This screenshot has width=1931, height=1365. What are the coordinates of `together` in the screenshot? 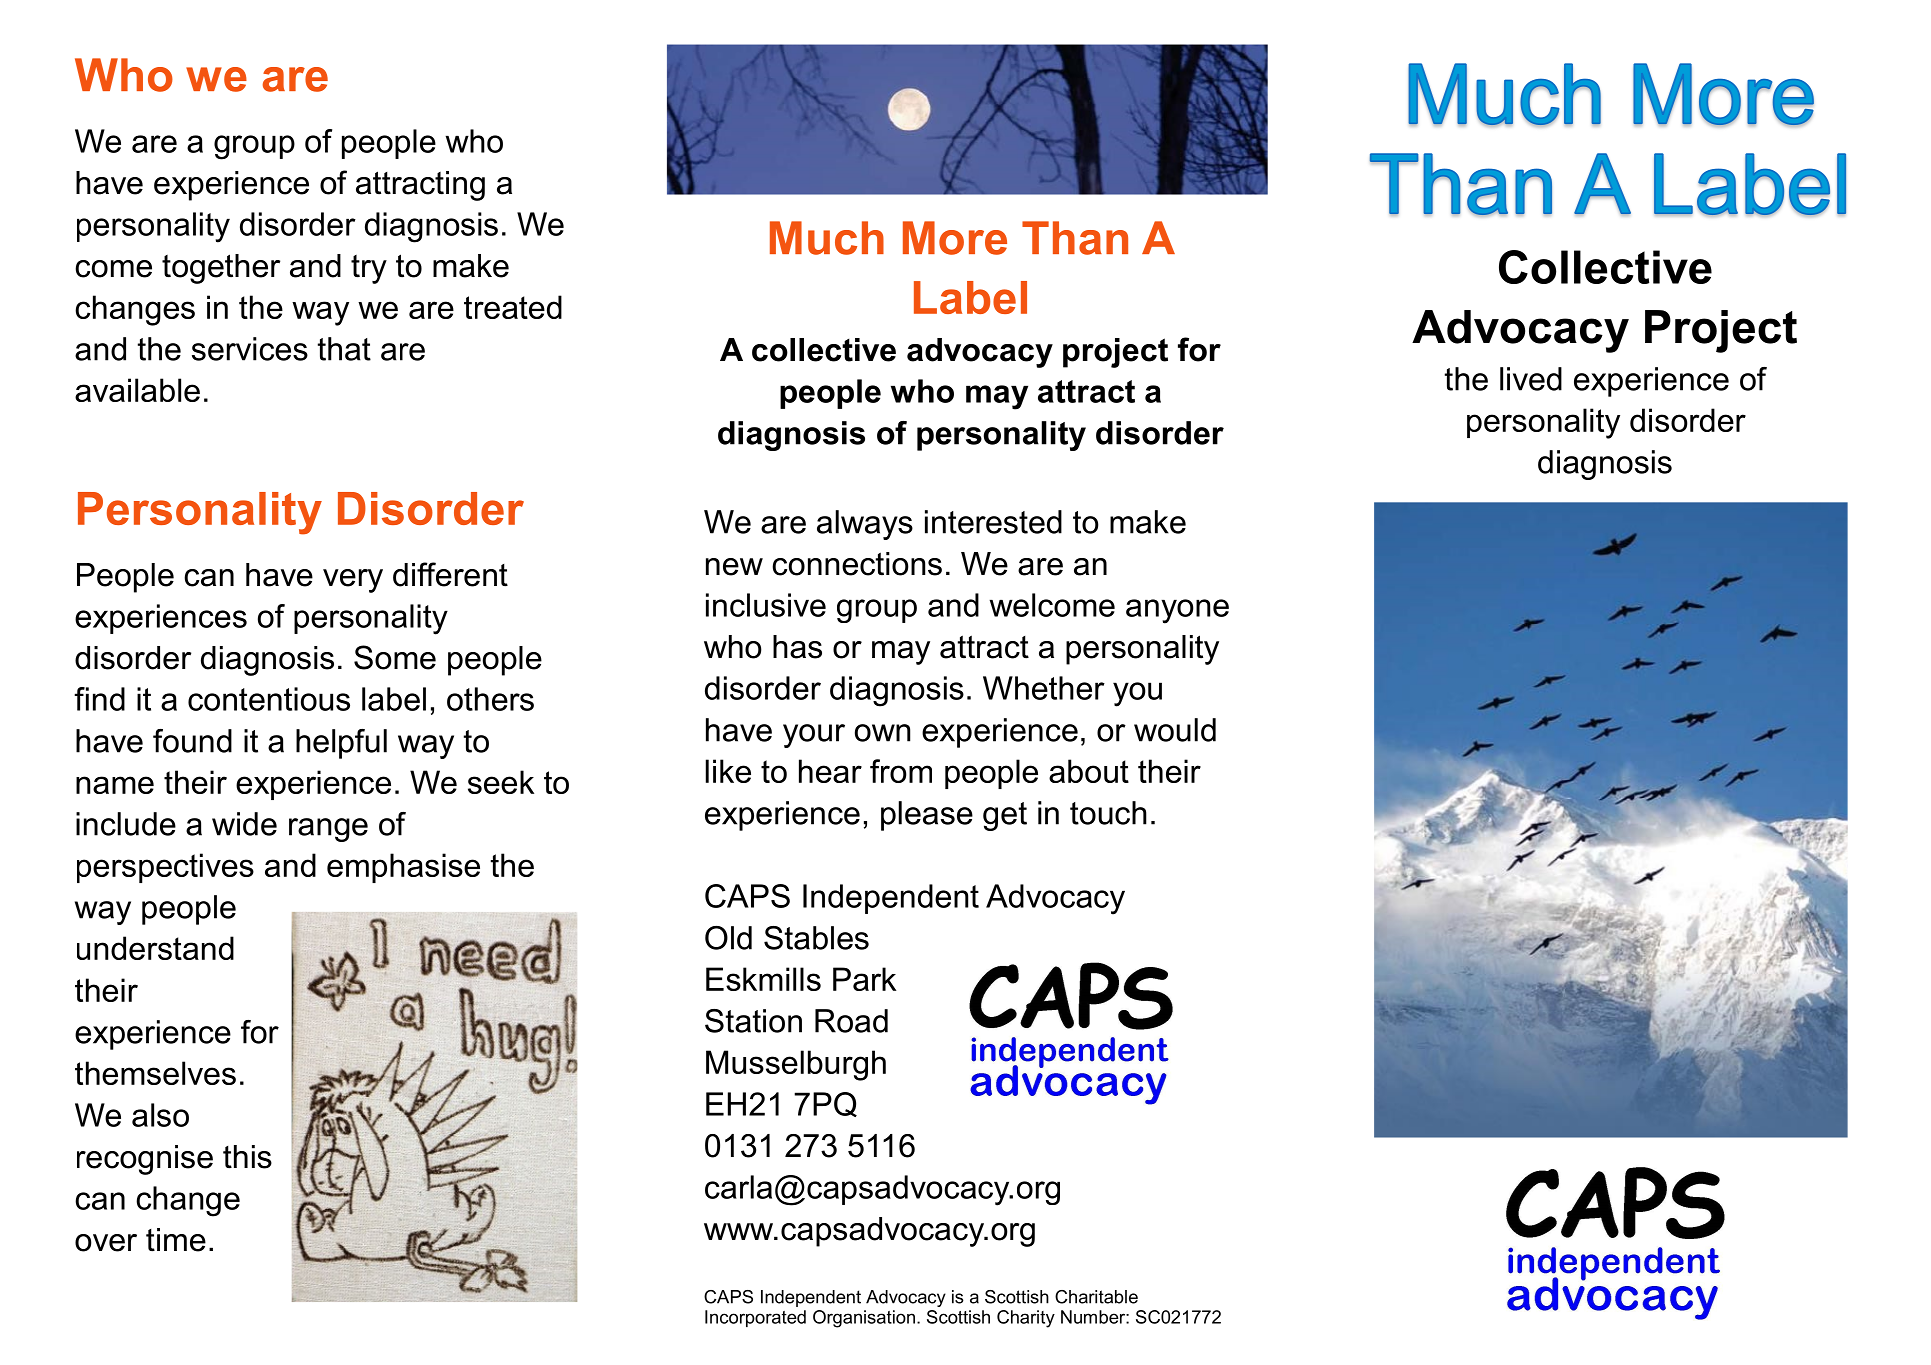 It's located at (221, 269).
